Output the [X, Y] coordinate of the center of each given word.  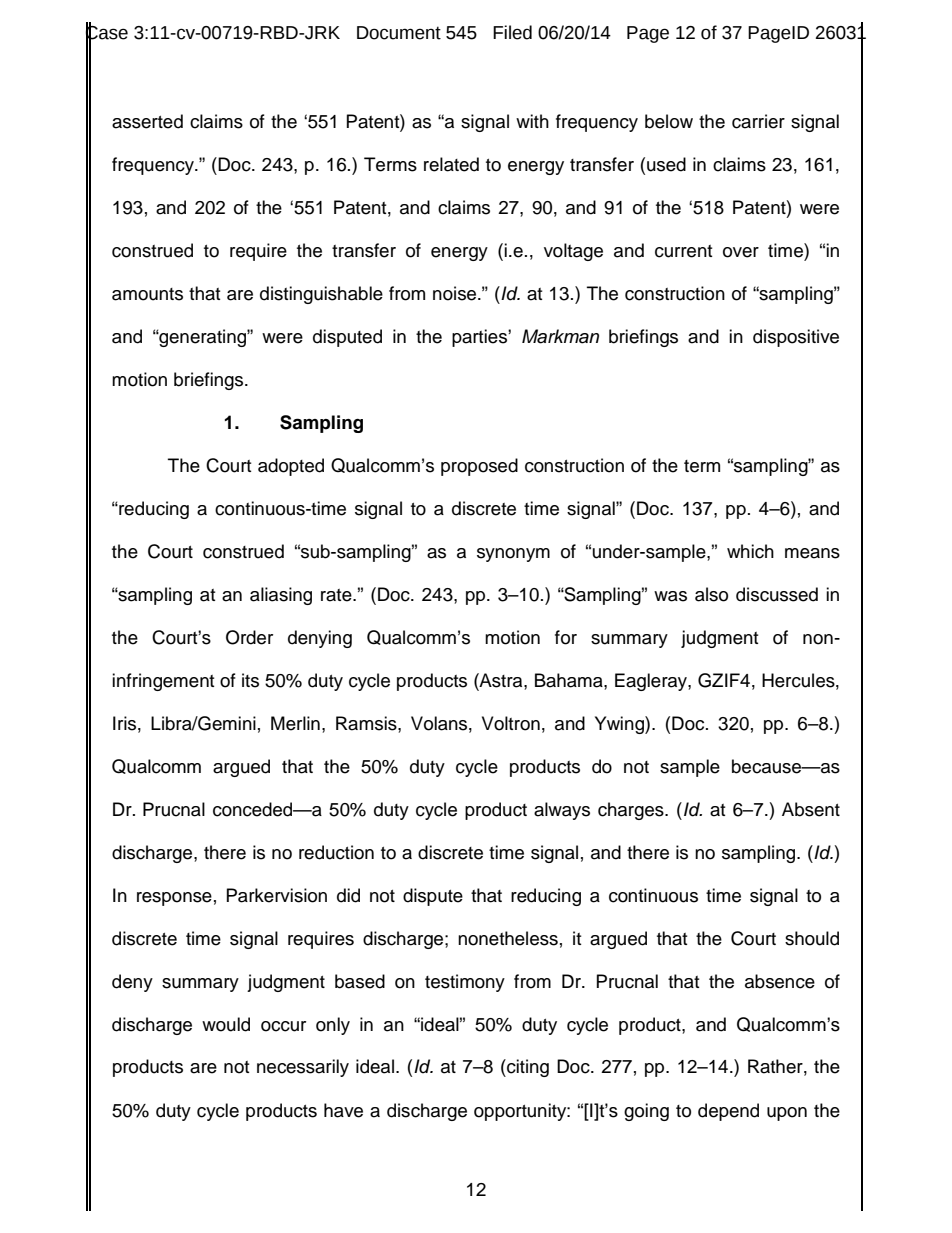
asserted [147, 121]
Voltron [511, 723]
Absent [811, 809]
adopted [291, 467]
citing [527, 1068]
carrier [758, 121]
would [226, 1024]
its [250, 680]
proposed [479, 467]
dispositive [796, 338]
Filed [512, 32]
